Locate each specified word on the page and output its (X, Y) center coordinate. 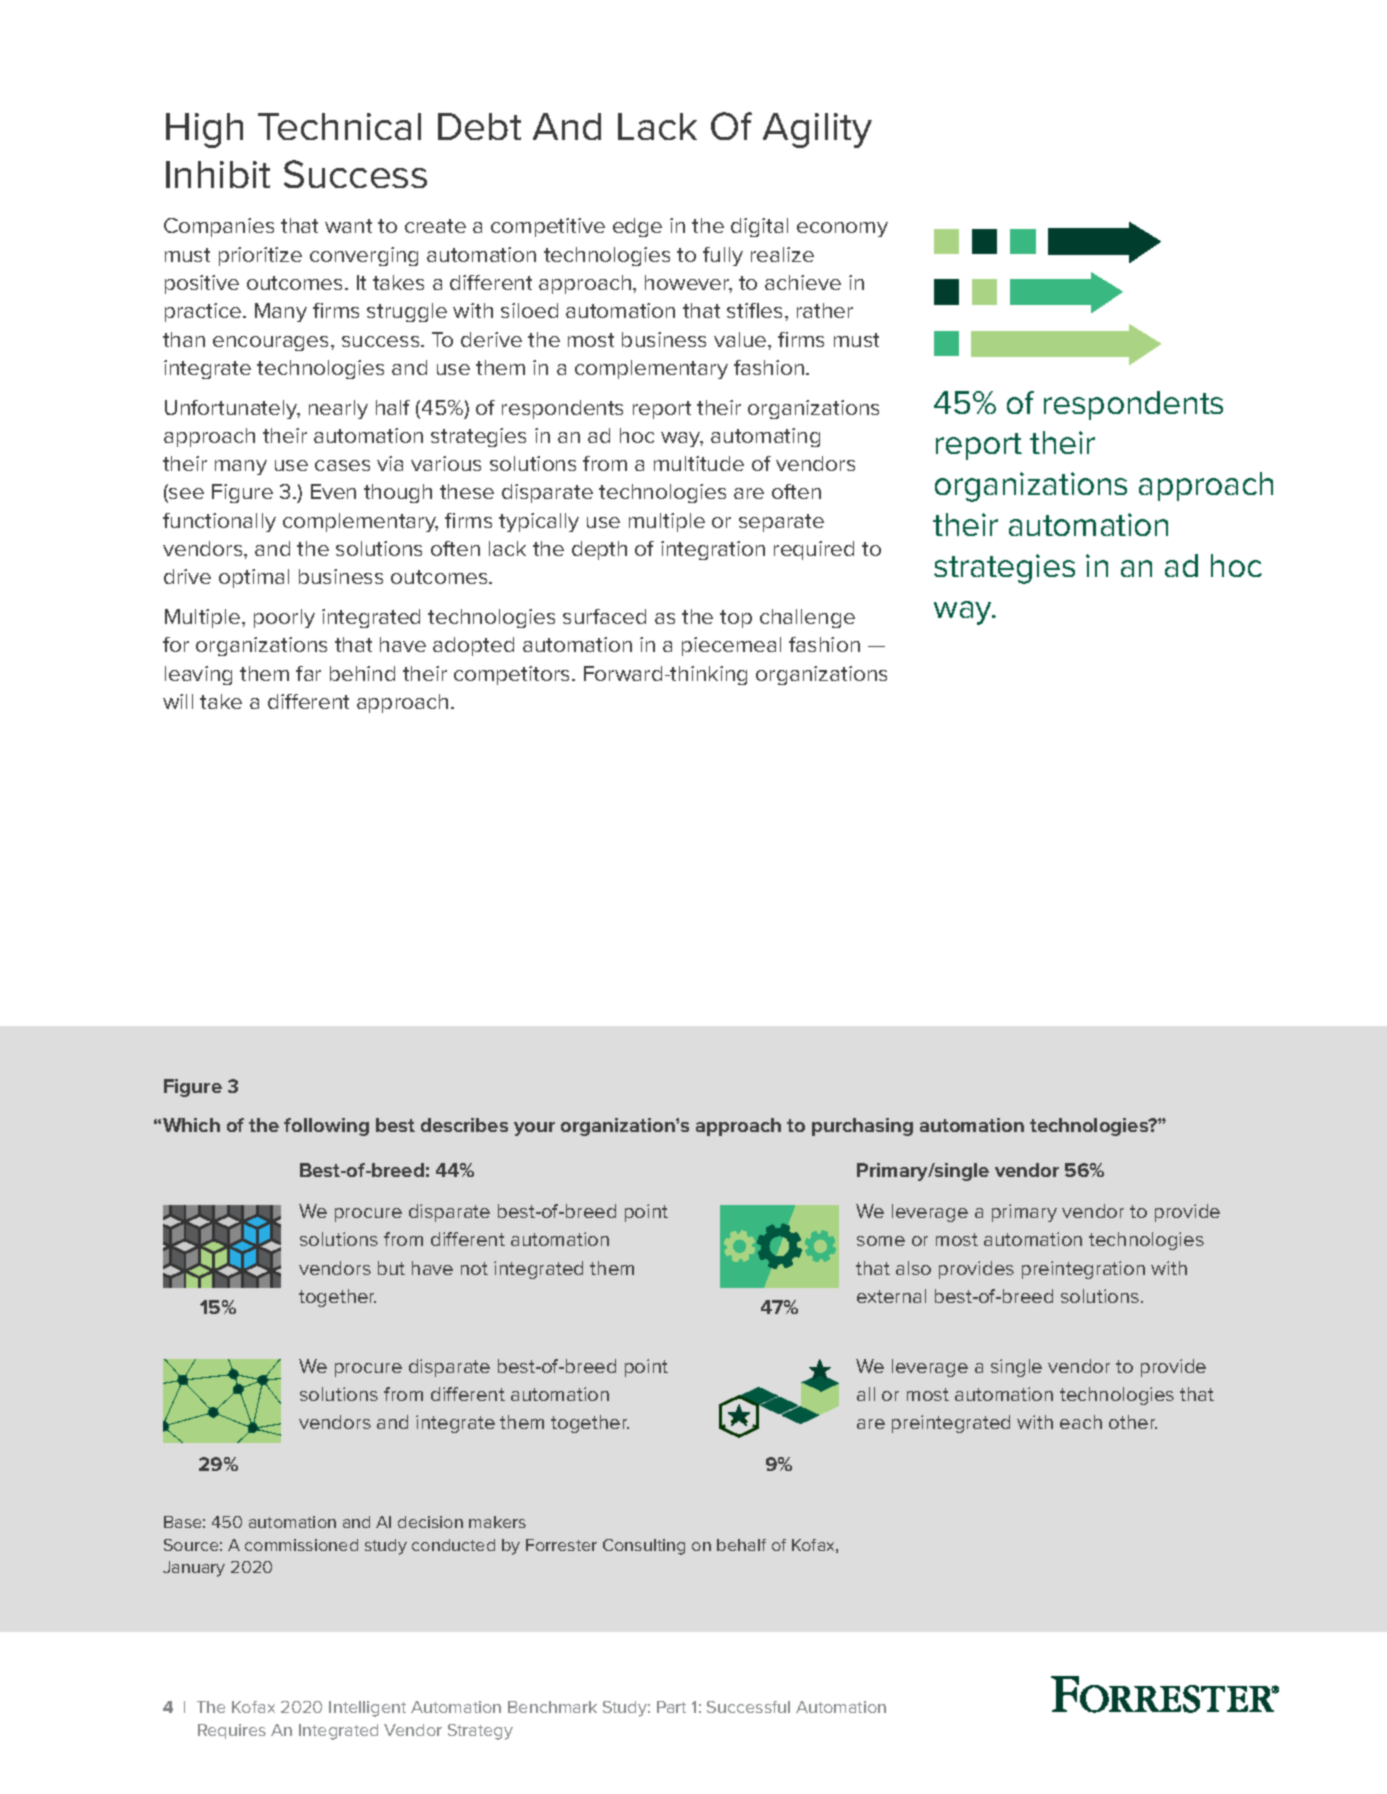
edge (637, 227)
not (474, 1268)
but (391, 1268)
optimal (254, 578)
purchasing (862, 1127)
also (913, 1268)
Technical (339, 126)
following (326, 1127)
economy (842, 229)
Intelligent (367, 1709)
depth (599, 550)
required (814, 550)
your (534, 1129)
